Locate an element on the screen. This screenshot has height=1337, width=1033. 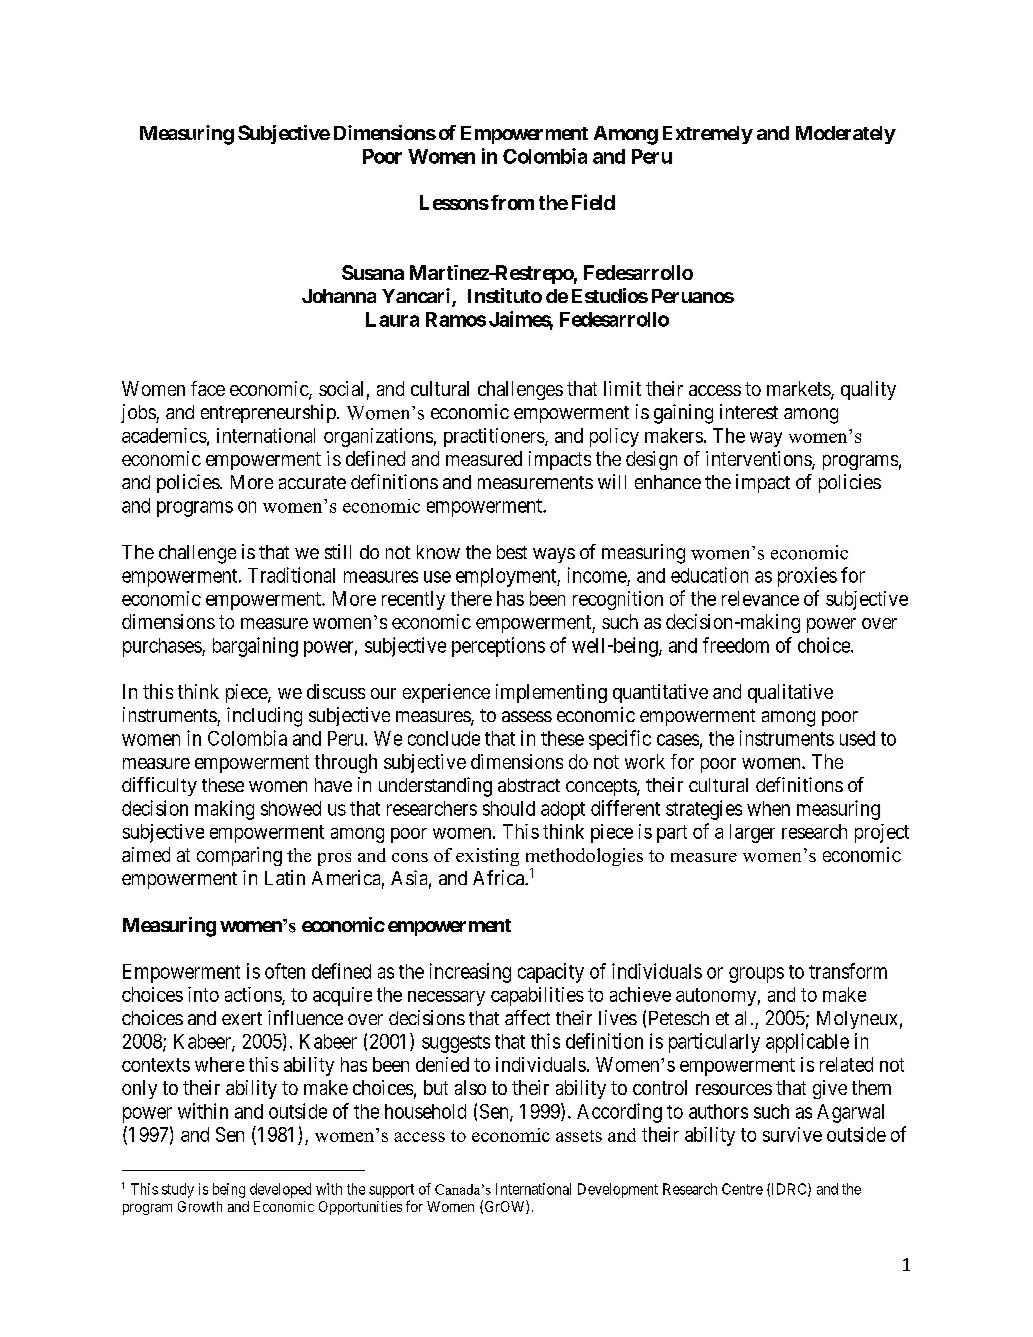
Centre is located at coordinates (742, 1189).
